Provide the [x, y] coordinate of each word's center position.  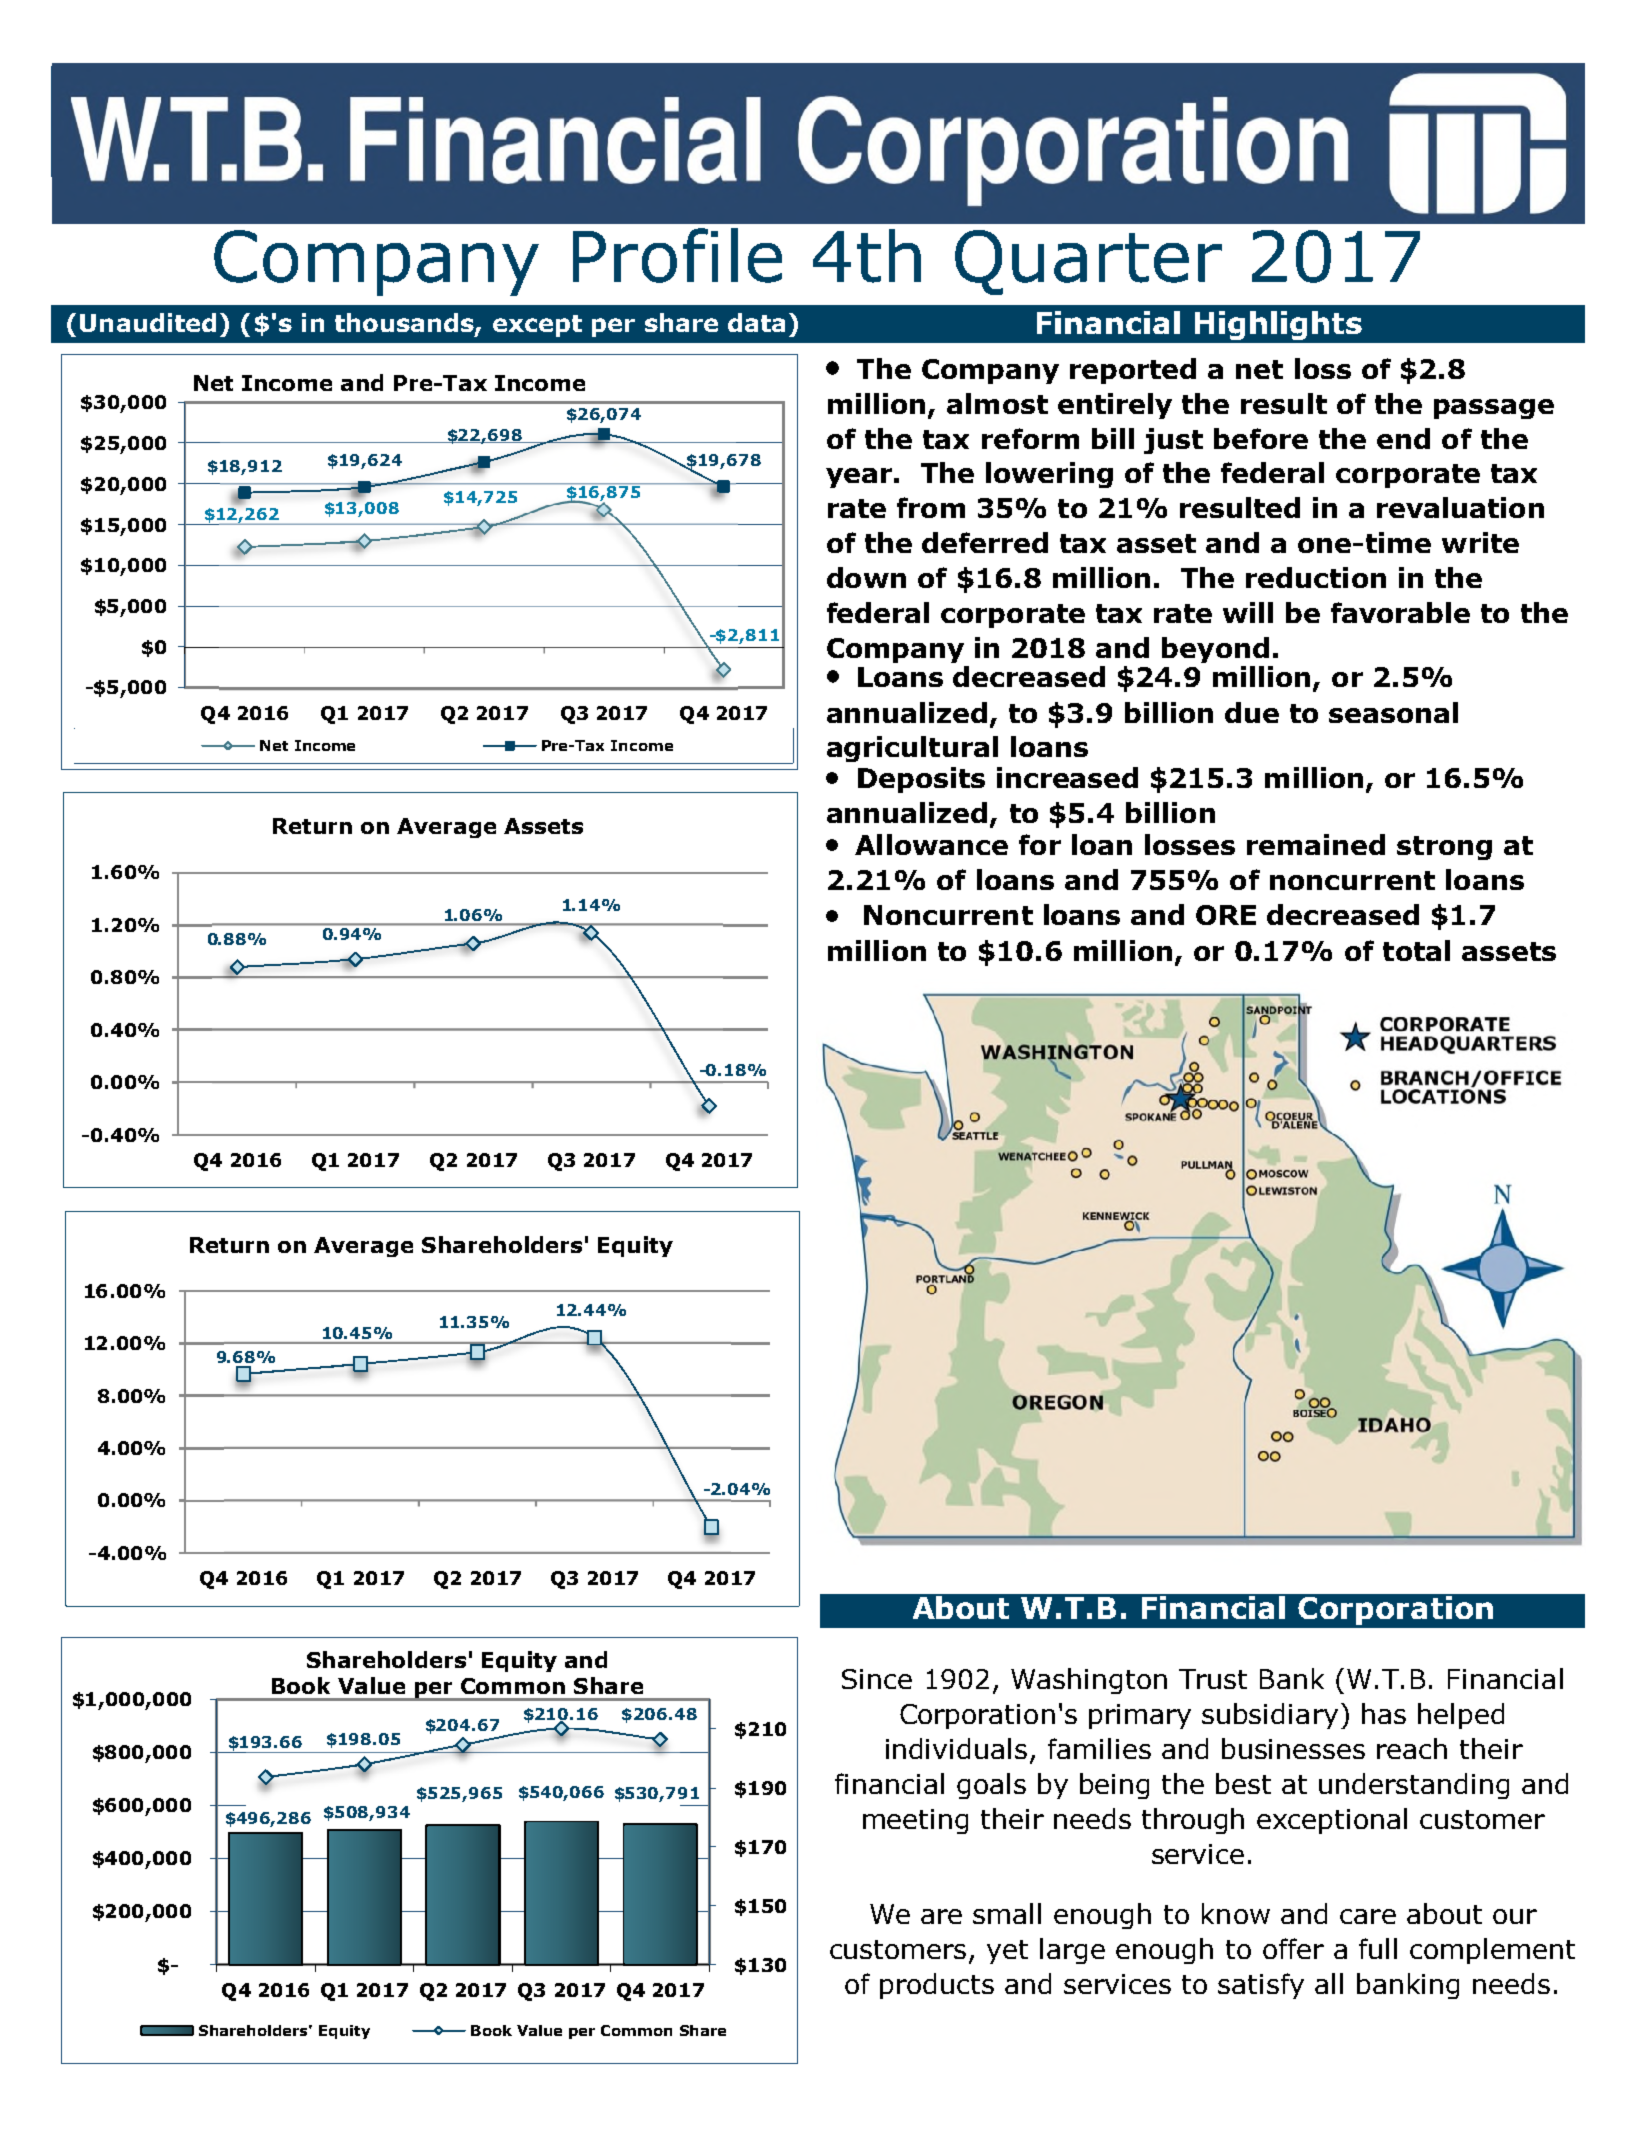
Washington [1089, 1681]
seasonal [1393, 712]
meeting [915, 1821]
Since [877, 1679]
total [1416, 950]
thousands [405, 324]
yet [1007, 1952]
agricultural [912, 749]
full [1378, 1948]
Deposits [921, 780]
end [1403, 438]
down [866, 577]
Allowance [931, 844]
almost [997, 403]
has [1384, 1713]
